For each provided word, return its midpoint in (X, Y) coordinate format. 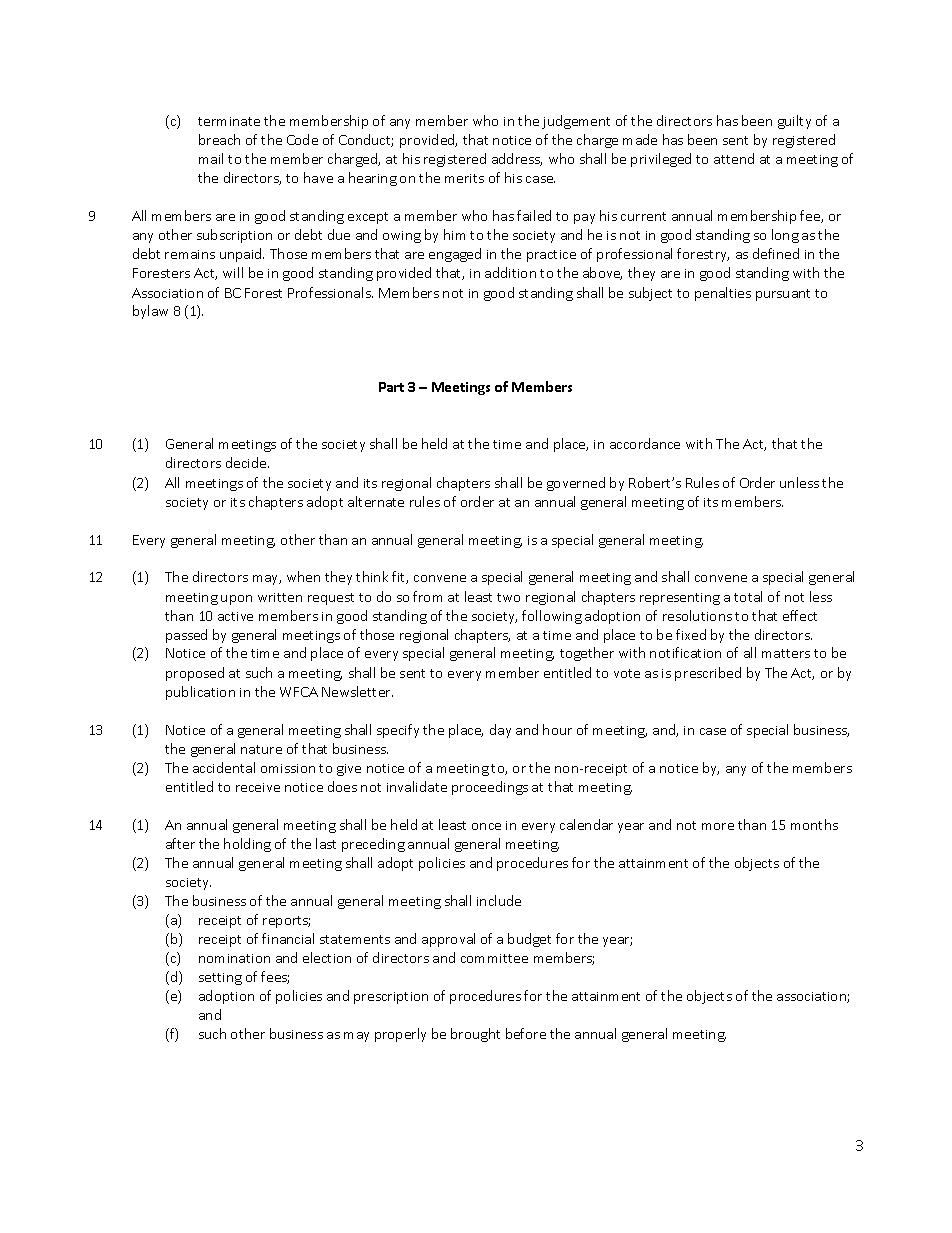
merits (464, 178)
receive (258, 787)
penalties (723, 294)
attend (734, 158)
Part (391, 387)
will (233, 272)
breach (219, 139)
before (526, 1033)
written (280, 597)
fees (275, 977)
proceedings (490, 788)
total (748, 596)
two (508, 597)
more (718, 826)
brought (475, 1035)
